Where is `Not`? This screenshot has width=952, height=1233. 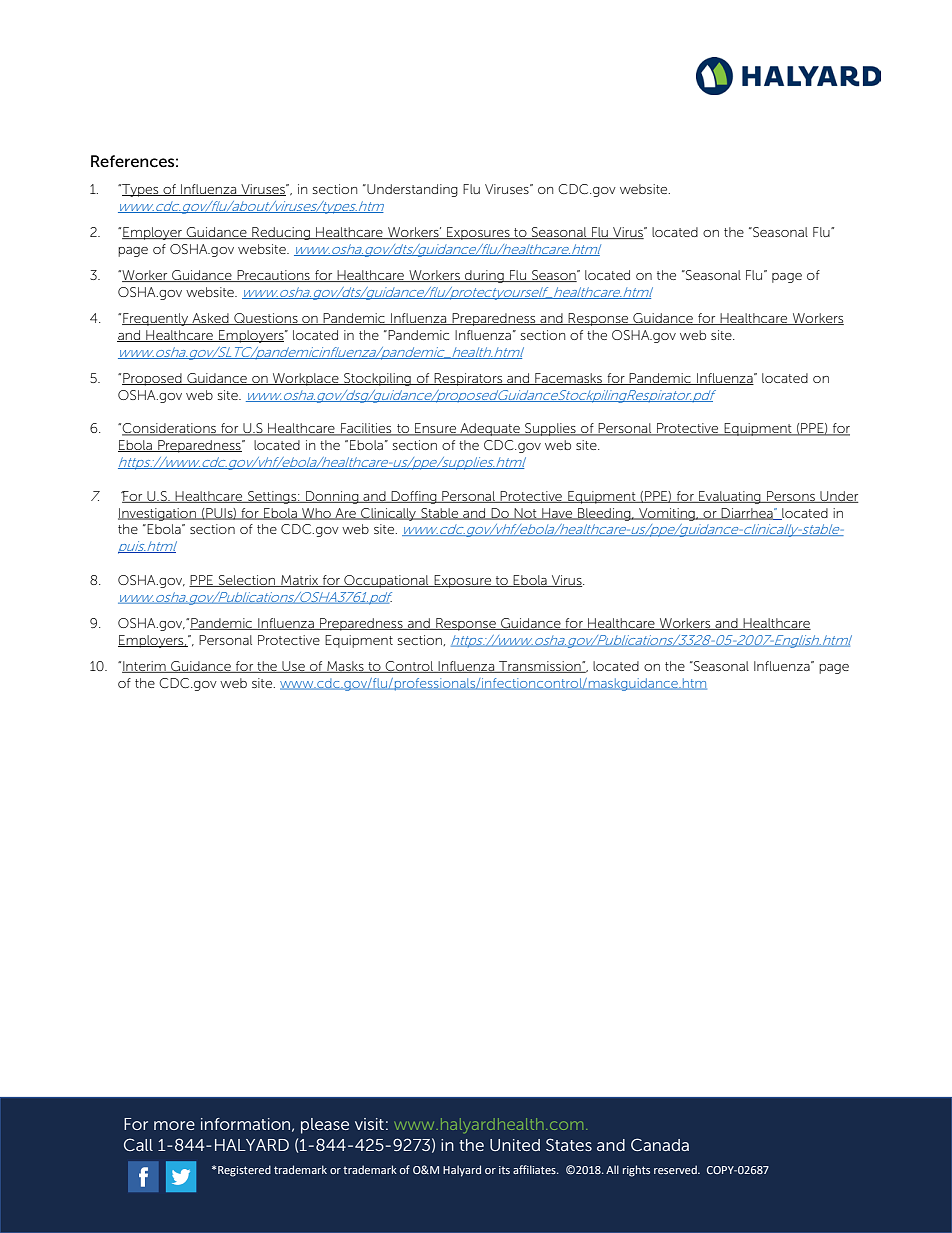
Not is located at coordinates (525, 514).
